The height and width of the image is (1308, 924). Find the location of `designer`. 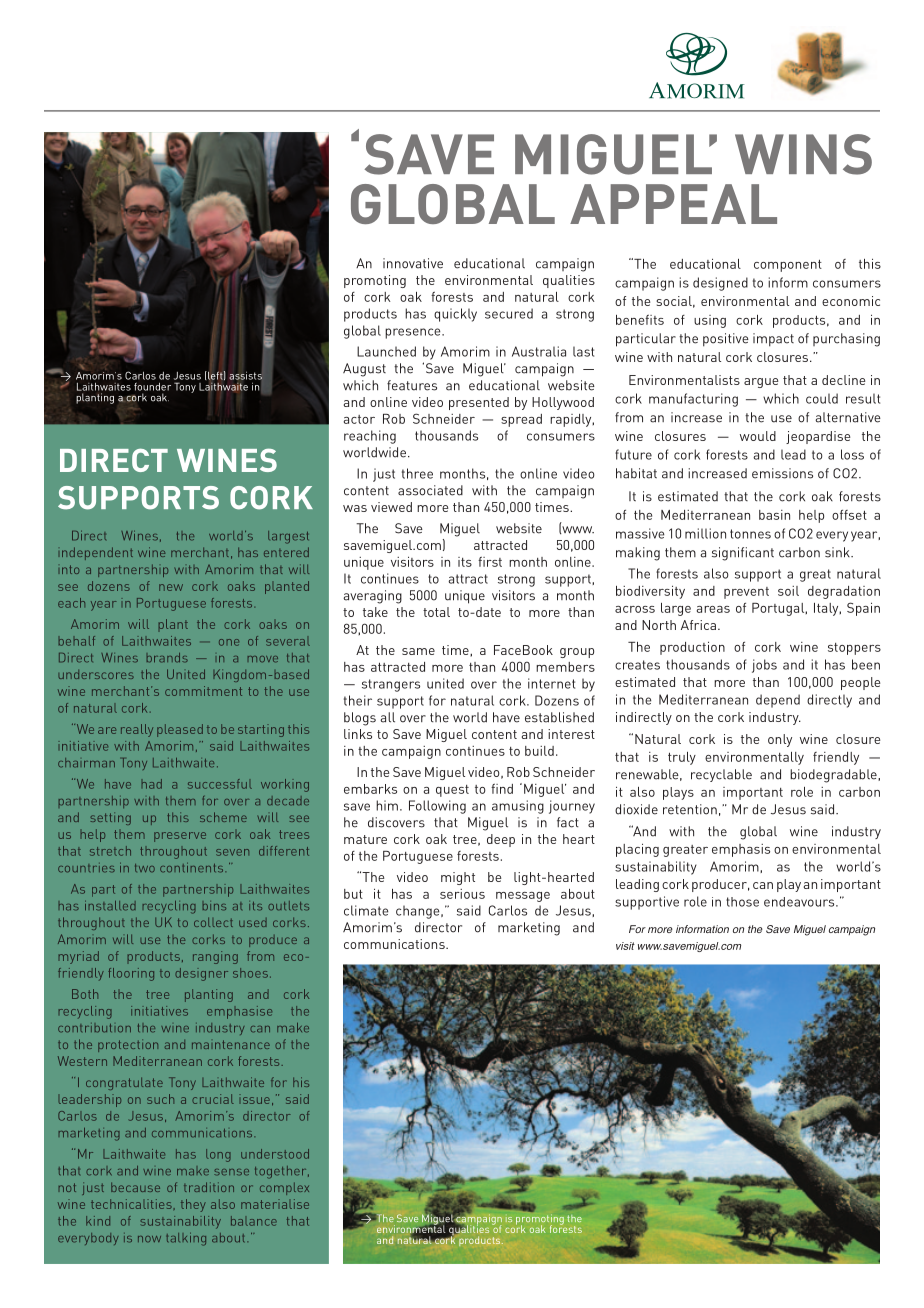

designer is located at coordinates (201, 974).
